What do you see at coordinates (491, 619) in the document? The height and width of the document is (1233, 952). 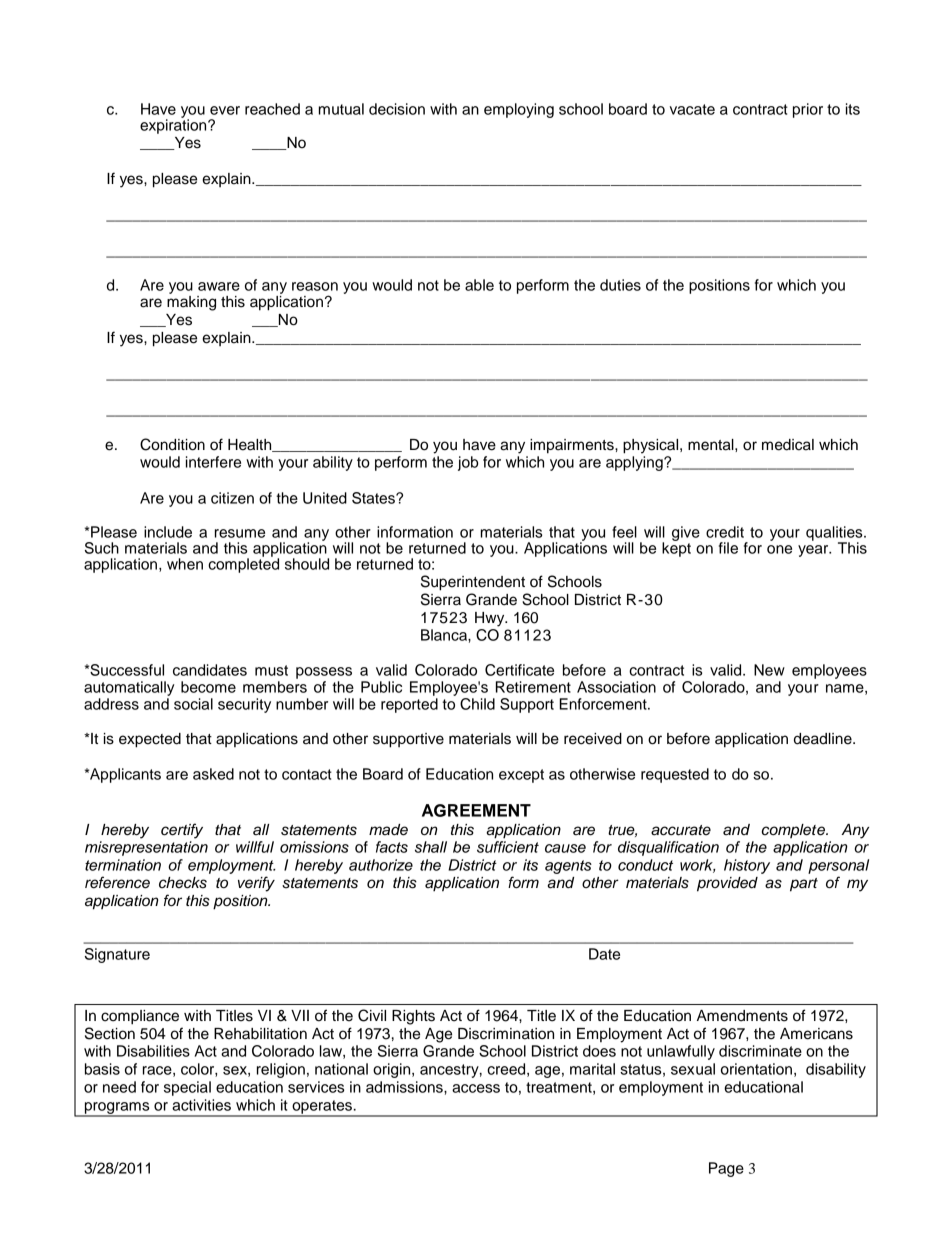 I see `Hwy` at bounding box center [491, 619].
